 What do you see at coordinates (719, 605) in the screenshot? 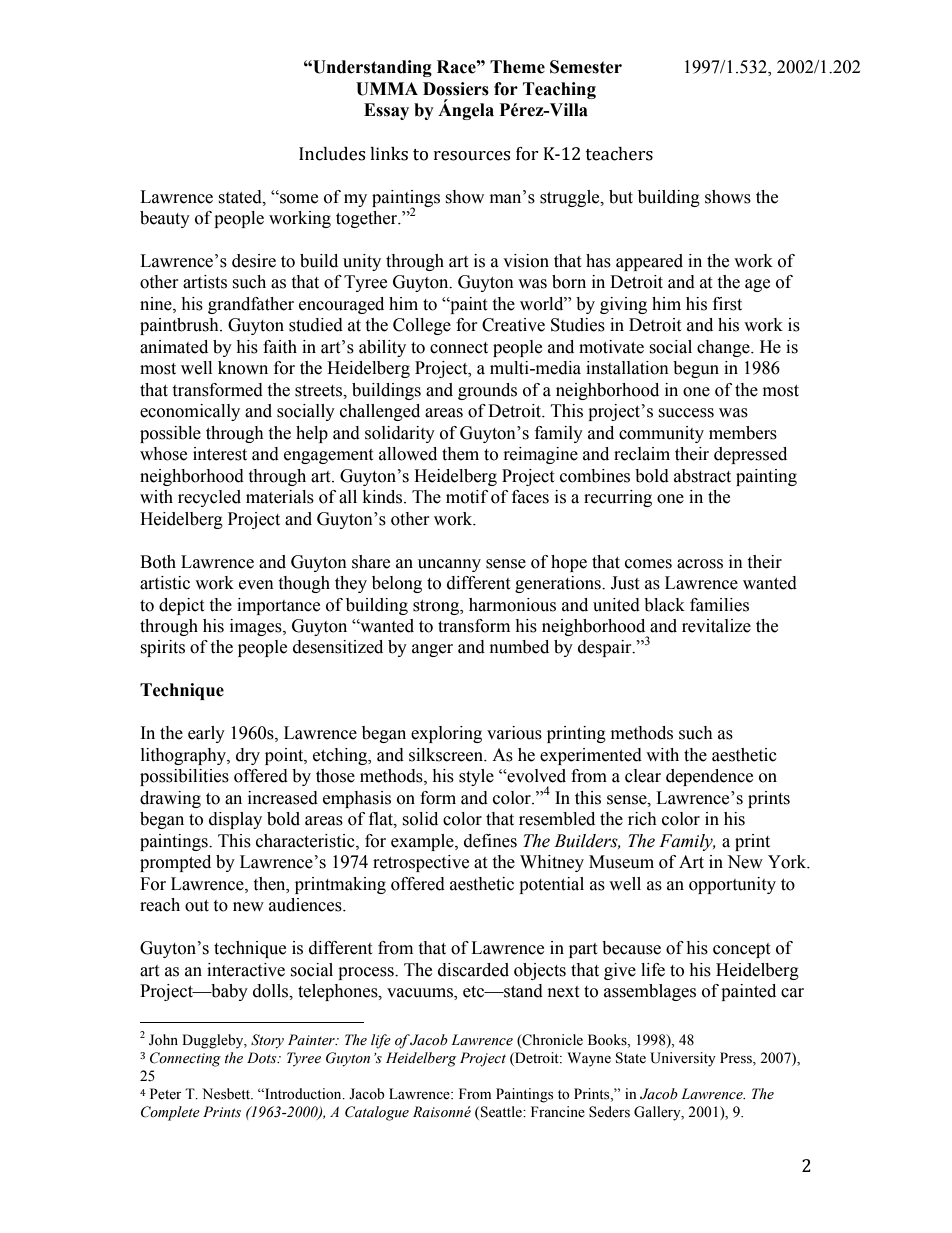
I see `families` at bounding box center [719, 605].
